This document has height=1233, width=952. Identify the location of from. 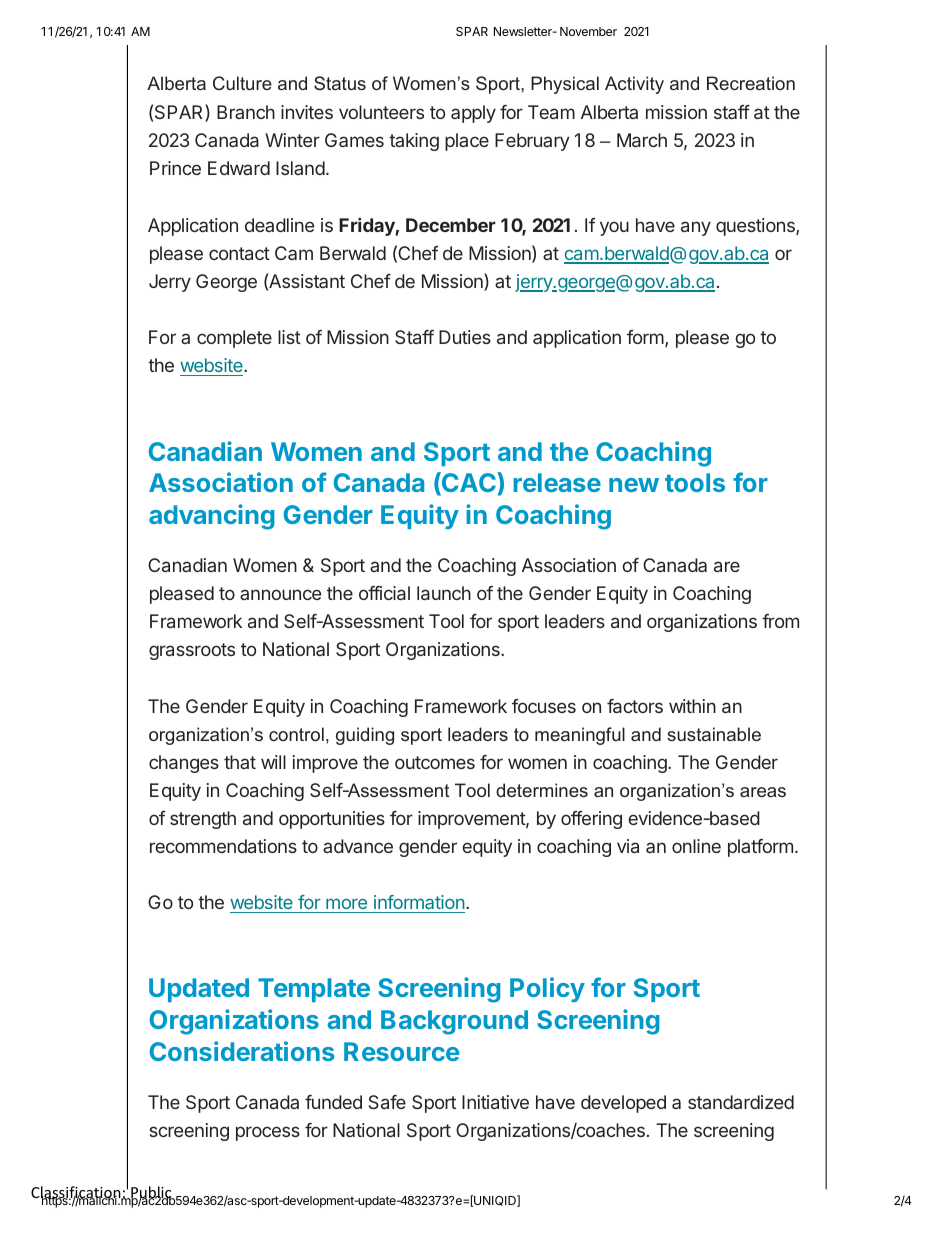
(780, 621).
